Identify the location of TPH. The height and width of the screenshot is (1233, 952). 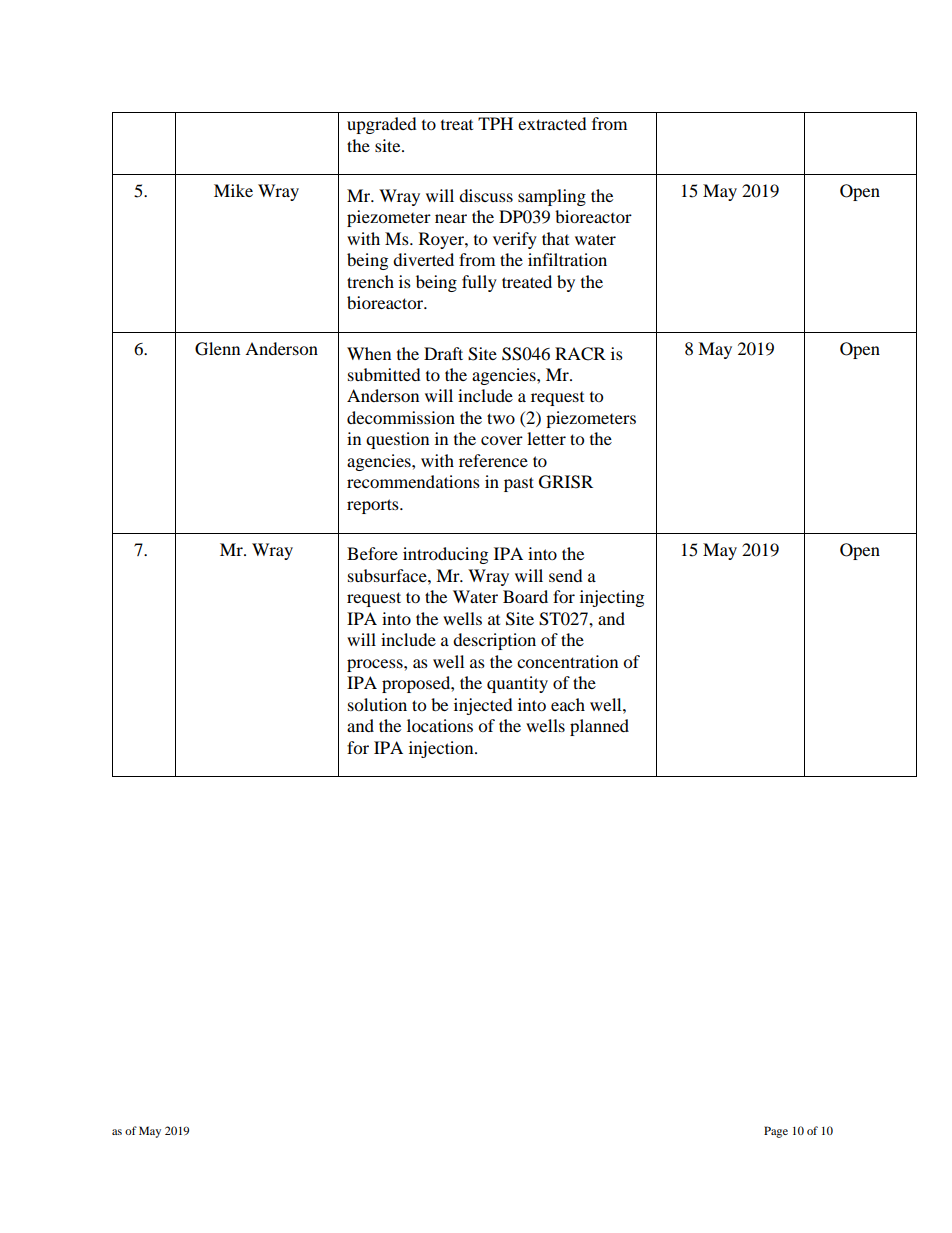
(495, 123).
